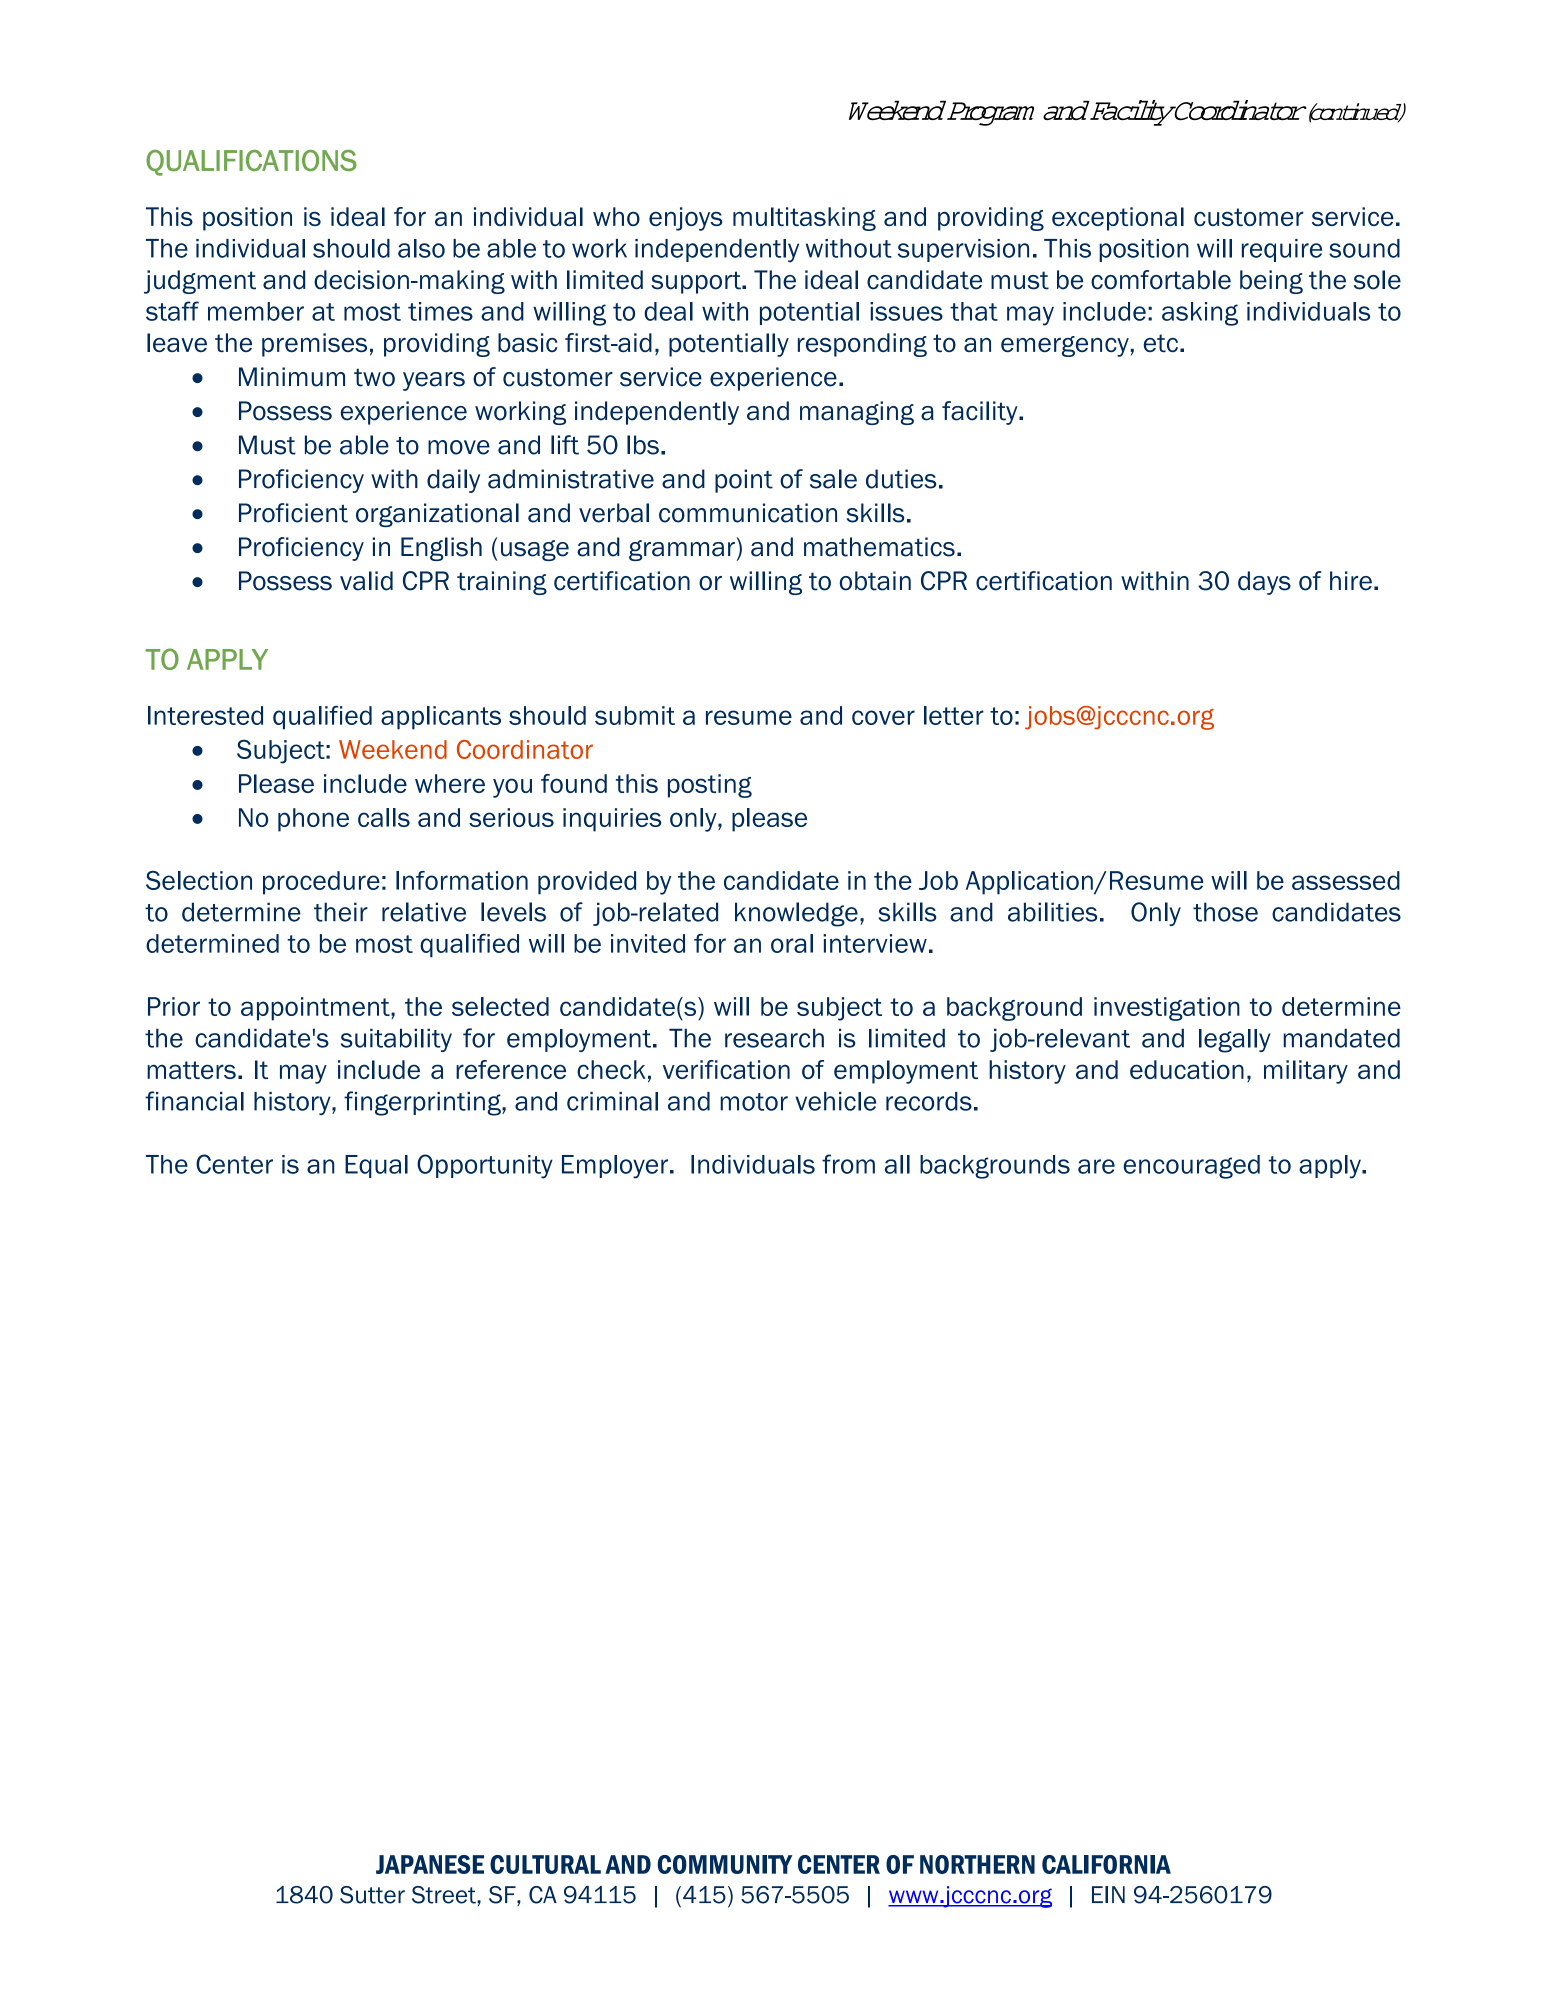 The image size is (1547, 2002). What do you see at coordinates (430, 1864) in the screenshot?
I see `JAPANESE` at bounding box center [430, 1864].
